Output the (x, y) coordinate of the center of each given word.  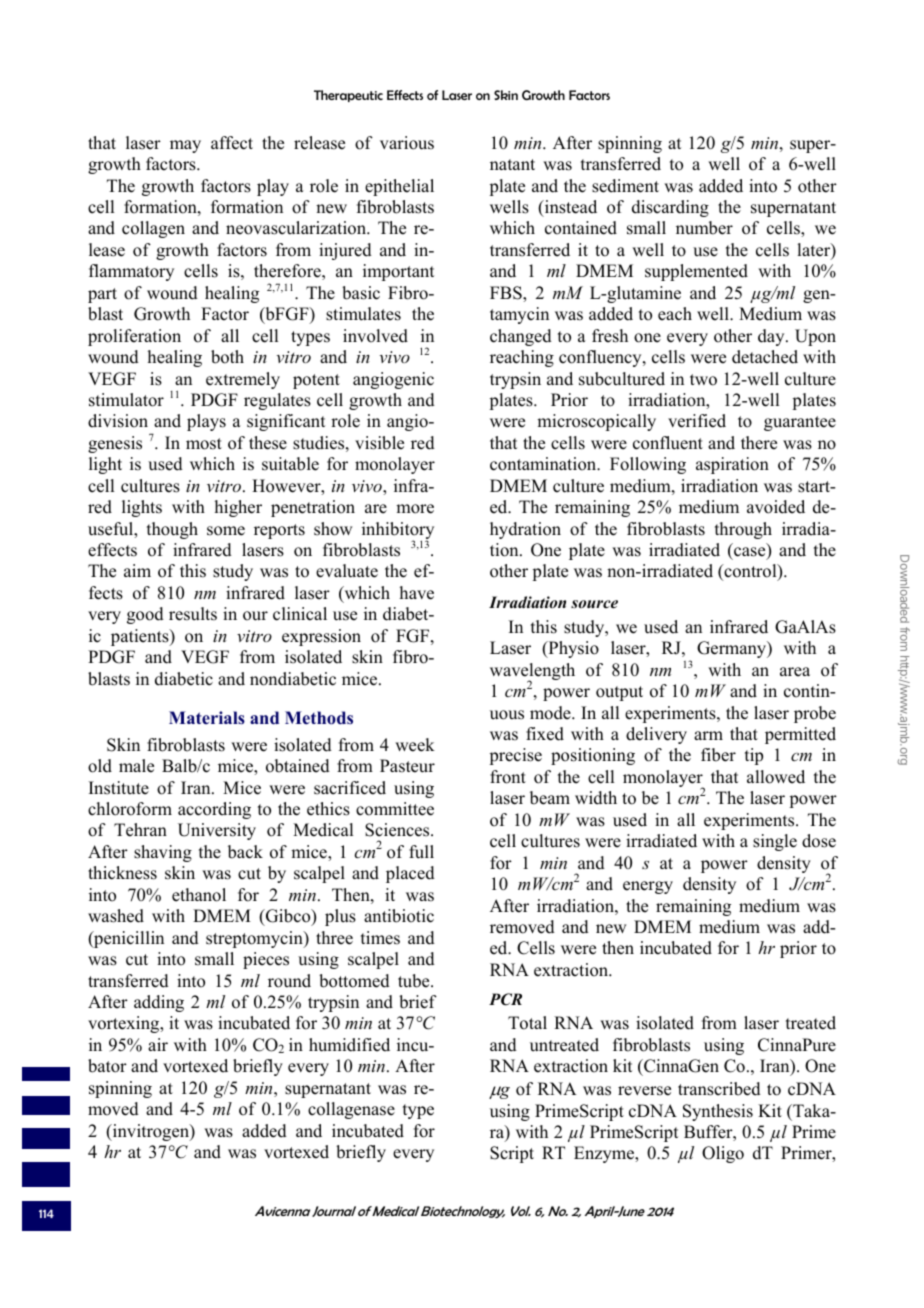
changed (521, 337)
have (417, 593)
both (227, 357)
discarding (670, 208)
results (193, 614)
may (185, 146)
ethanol (199, 895)
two (703, 380)
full (421, 852)
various (407, 143)
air (158, 1044)
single (775, 842)
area (795, 672)
